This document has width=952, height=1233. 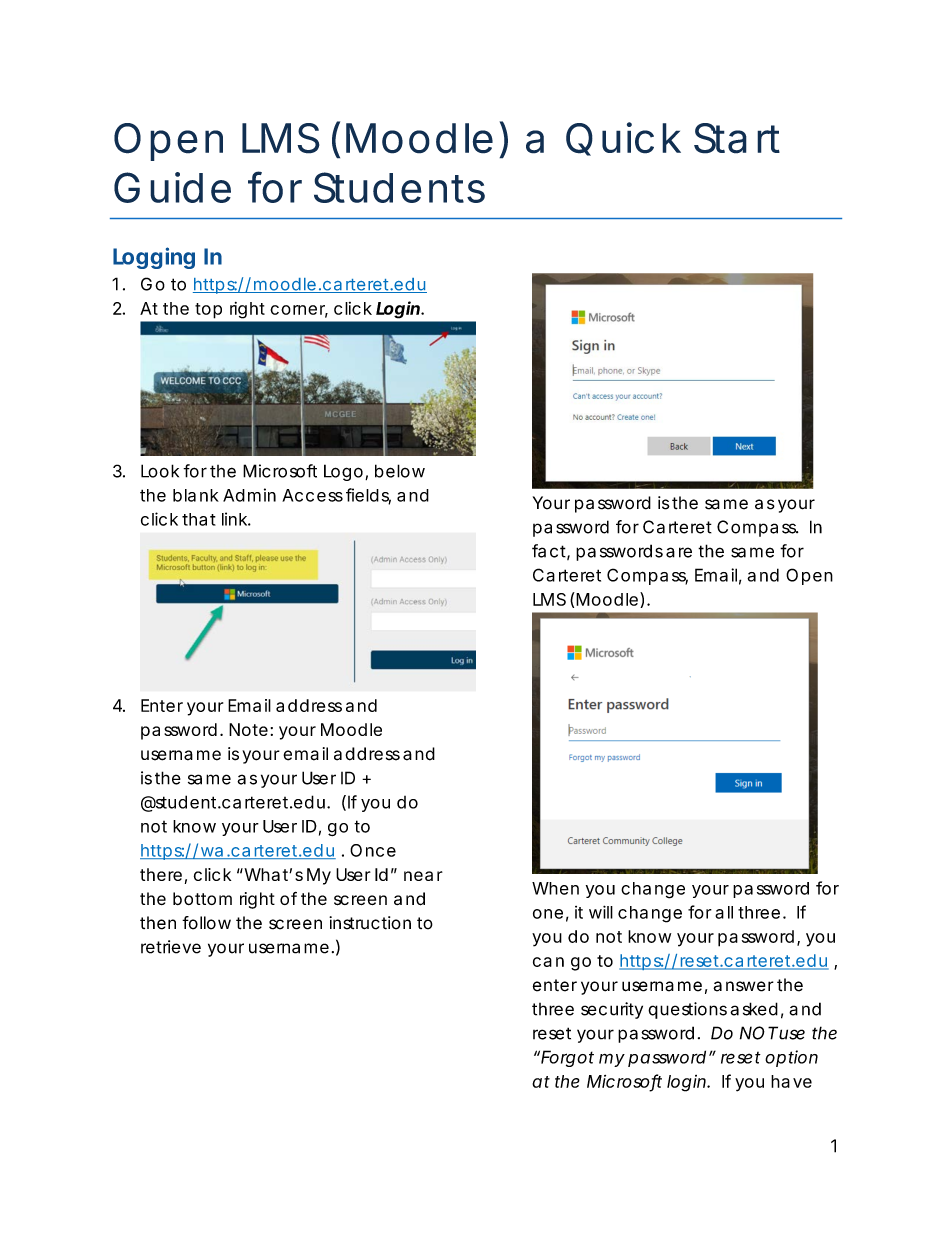 What do you see at coordinates (737, 138) in the document?
I see `Start` at bounding box center [737, 138].
